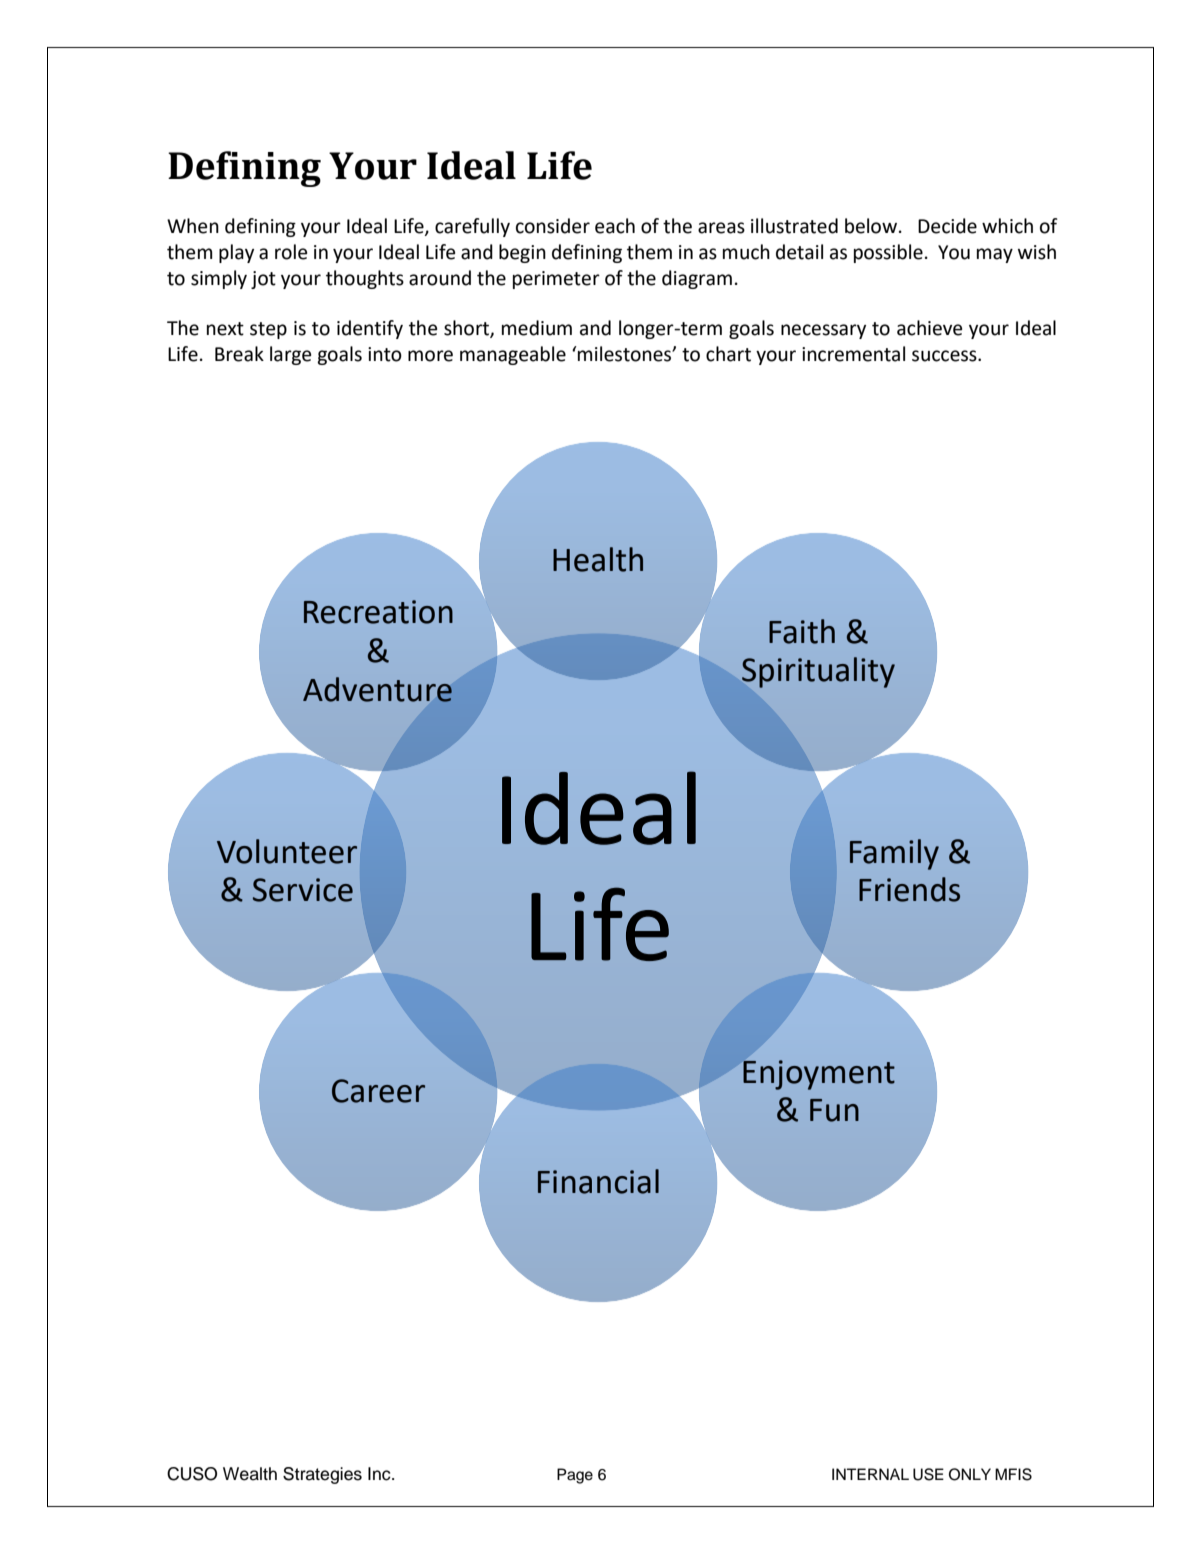 The width and height of the image is (1201, 1554). What do you see at coordinates (377, 689) in the image?
I see `Adventure` at bounding box center [377, 689].
